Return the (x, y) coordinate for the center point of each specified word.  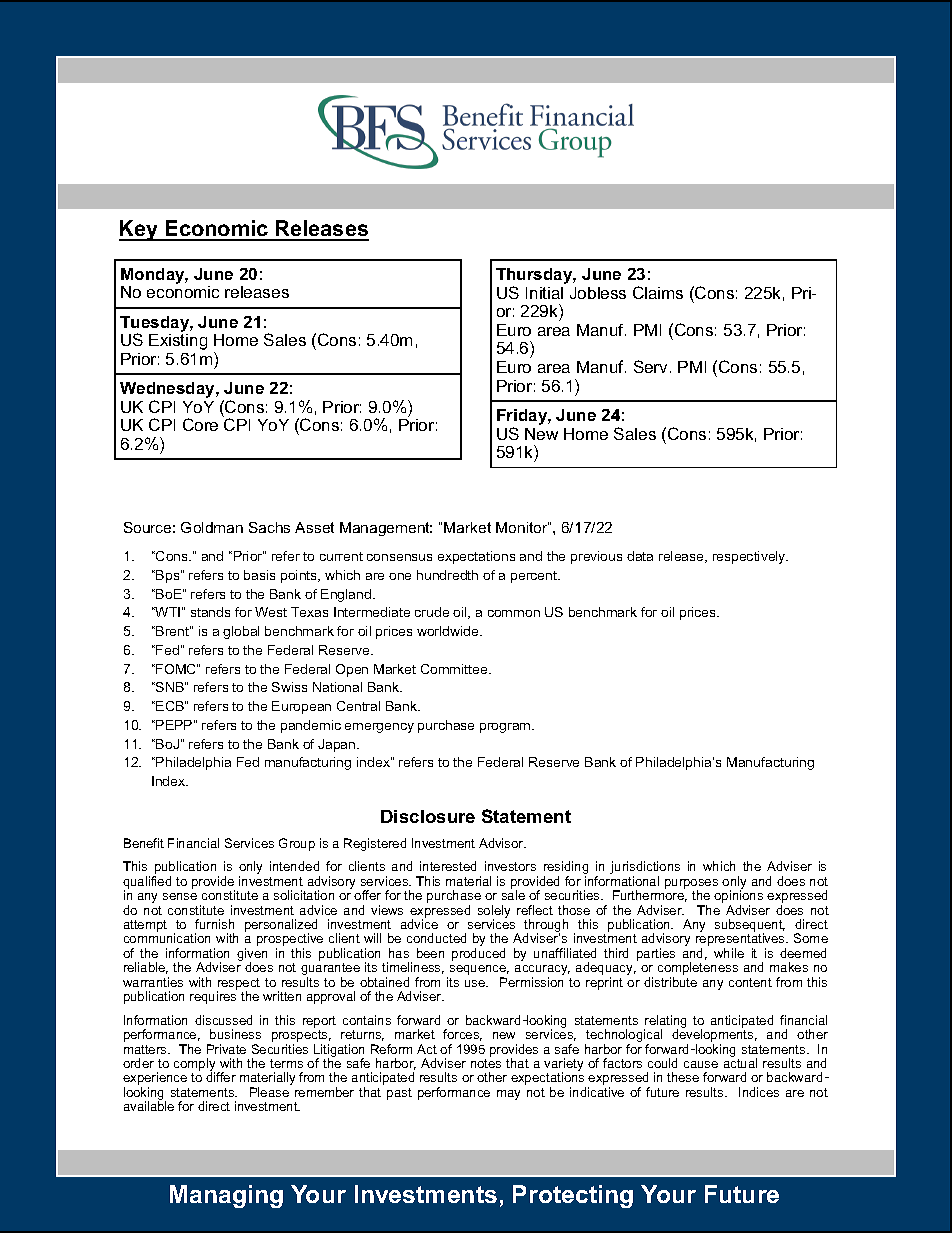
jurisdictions (645, 869)
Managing (226, 1196)
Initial (544, 293)
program (506, 728)
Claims (658, 292)
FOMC (177, 669)
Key (140, 230)
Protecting (573, 1196)
